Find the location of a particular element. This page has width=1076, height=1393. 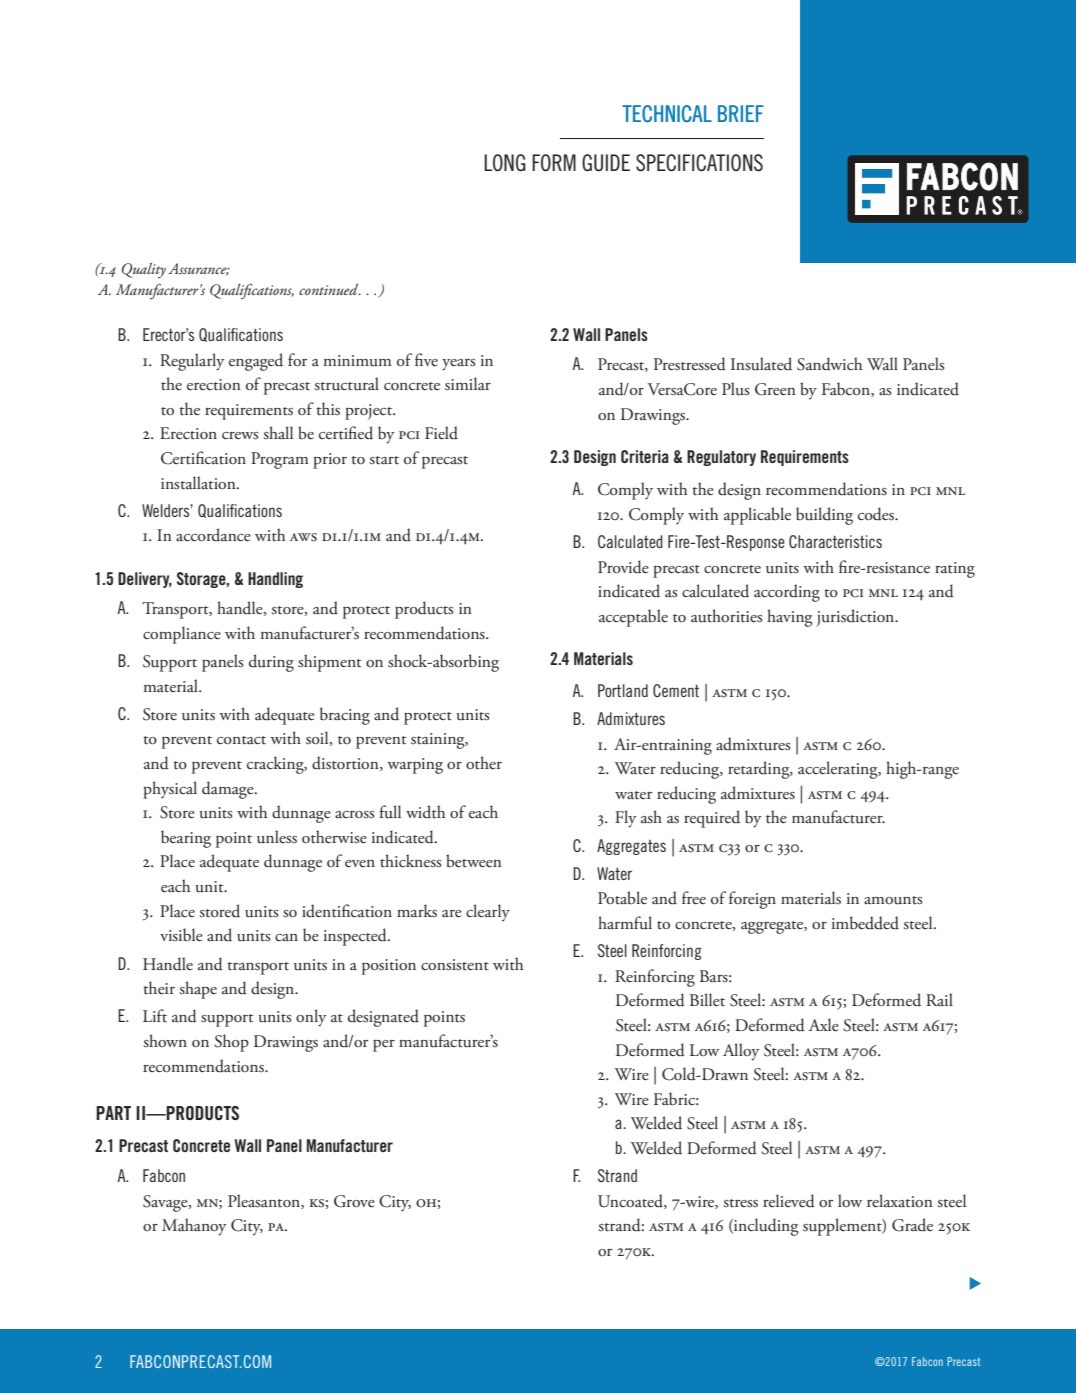

Grove is located at coordinates (354, 1201).
